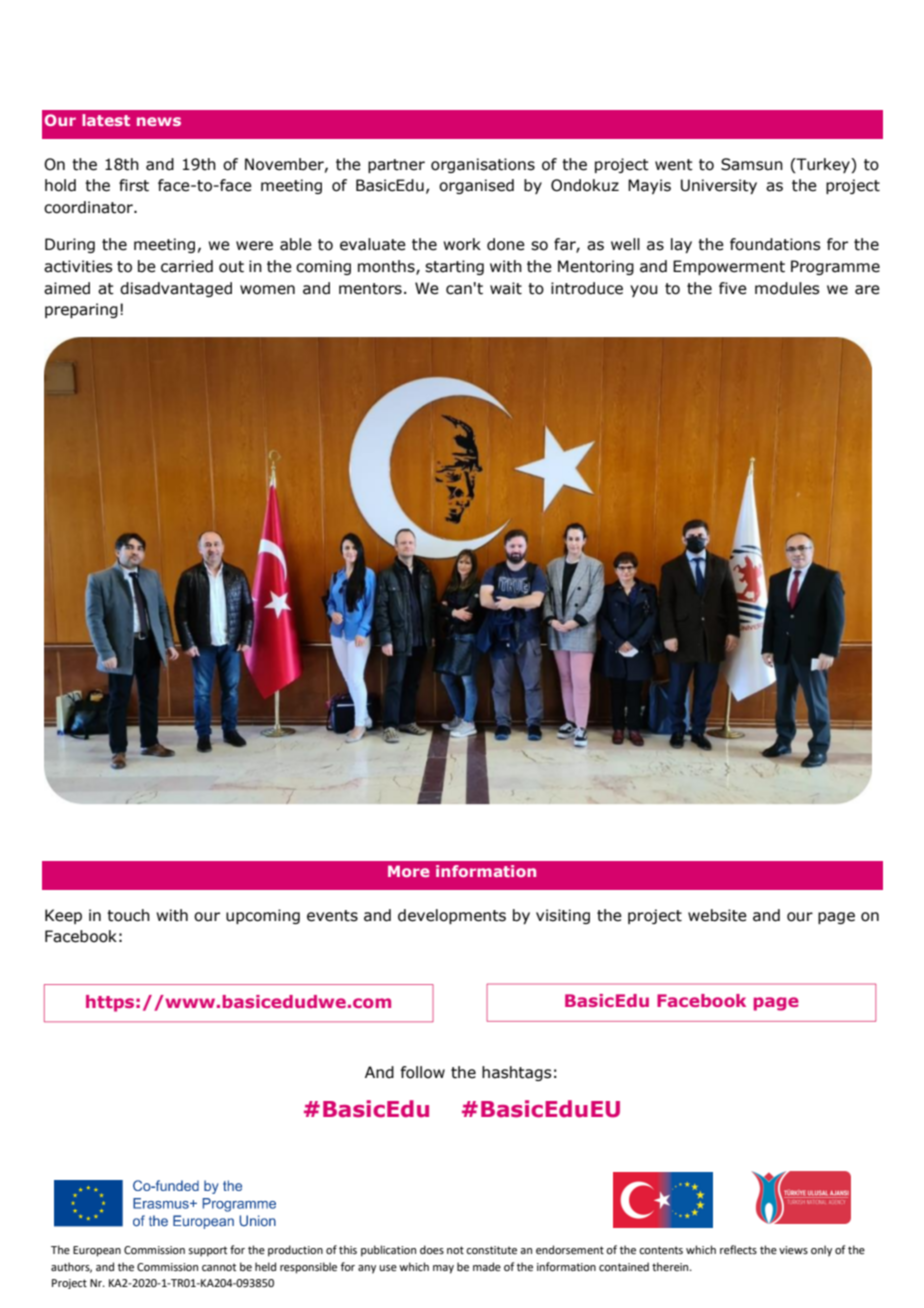 Image resolution: width=924 pixels, height=1308 pixels. What do you see at coordinates (128, 915) in the screenshot?
I see `touch` at bounding box center [128, 915].
